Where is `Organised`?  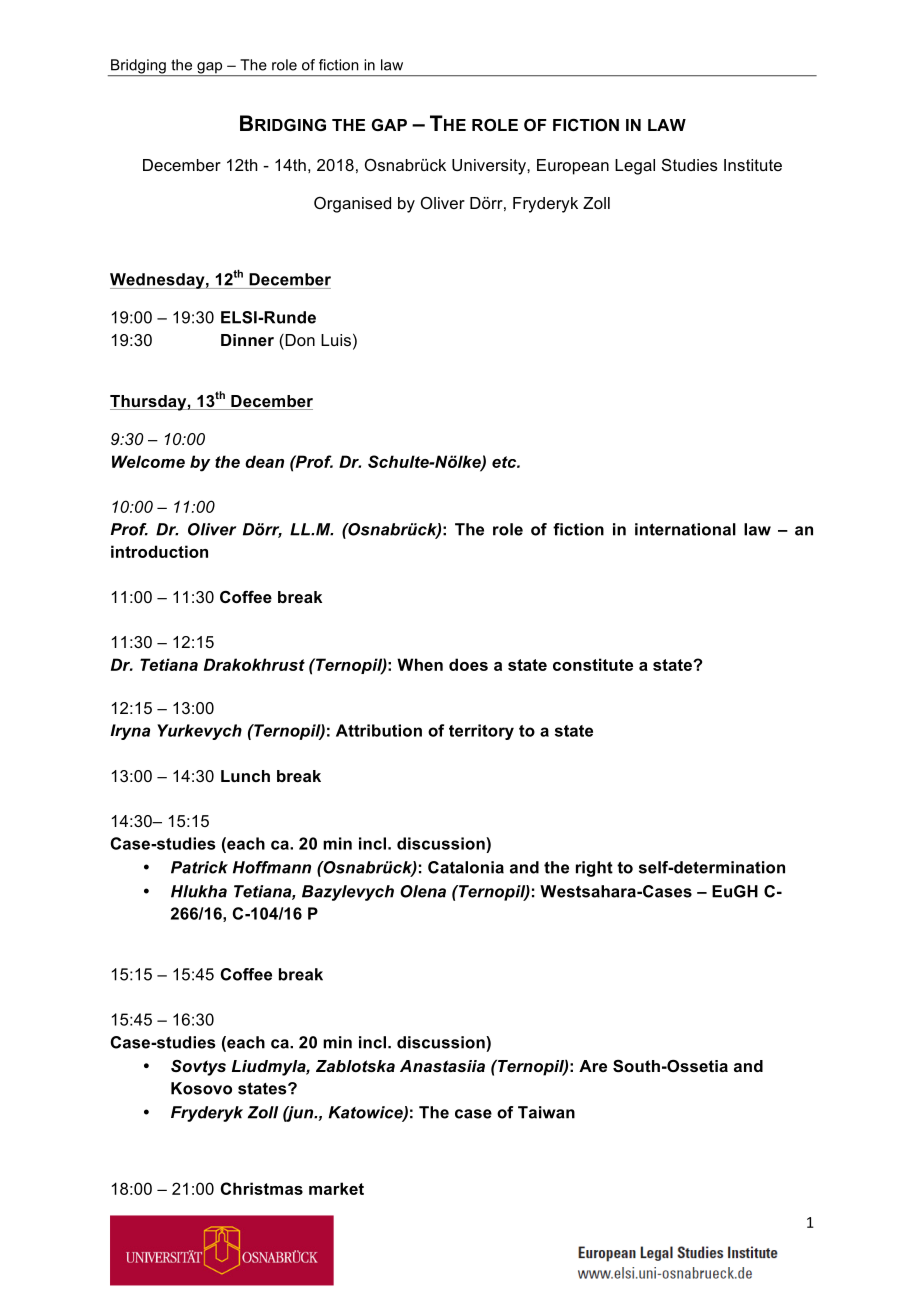
Organised is located at coordinates (352, 205).
